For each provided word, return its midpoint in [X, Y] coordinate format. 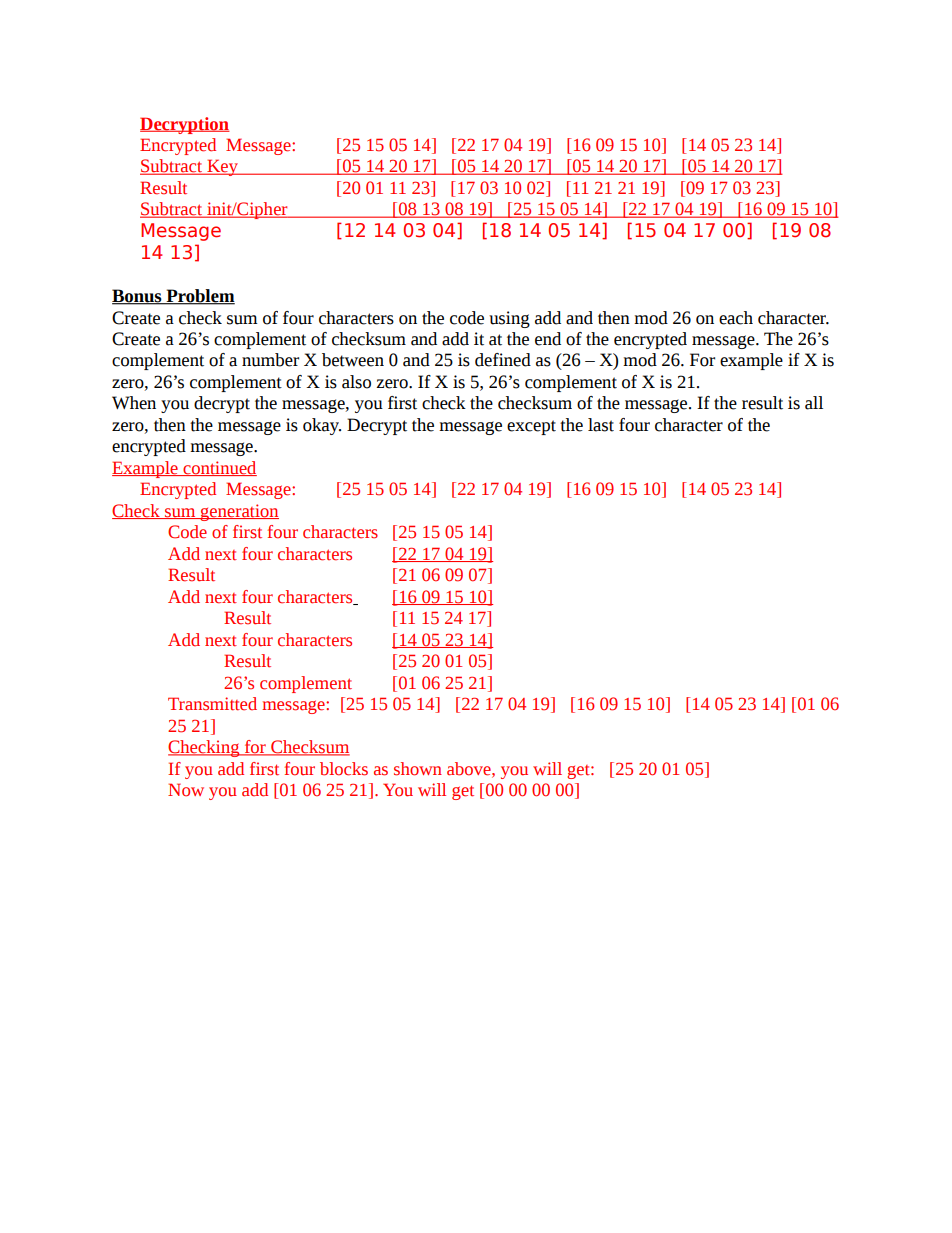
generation [239, 512]
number [270, 360]
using [509, 319]
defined [503, 360]
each [736, 318]
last [601, 425]
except [531, 427]
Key [222, 167]
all [814, 403]
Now [186, 790]
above [470, 769]
